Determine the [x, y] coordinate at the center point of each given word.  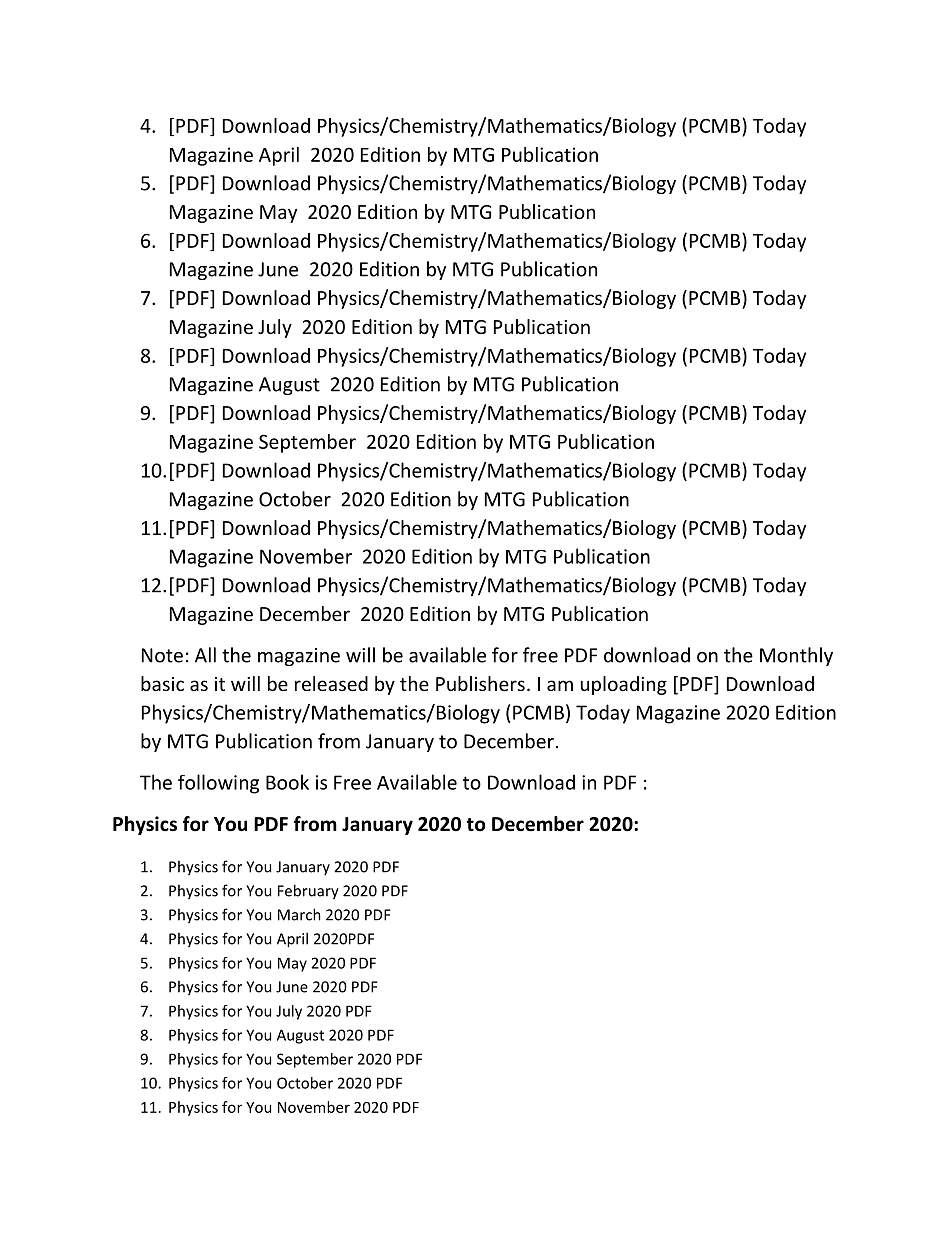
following [218, 784]
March [299, 914]
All [205, 655]
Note [162, 655]
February [308, 892]
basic [162, 683]
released [331, 683]
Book [287, 782]
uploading [624, 685]
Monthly [796, 656]
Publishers [480, 683]
